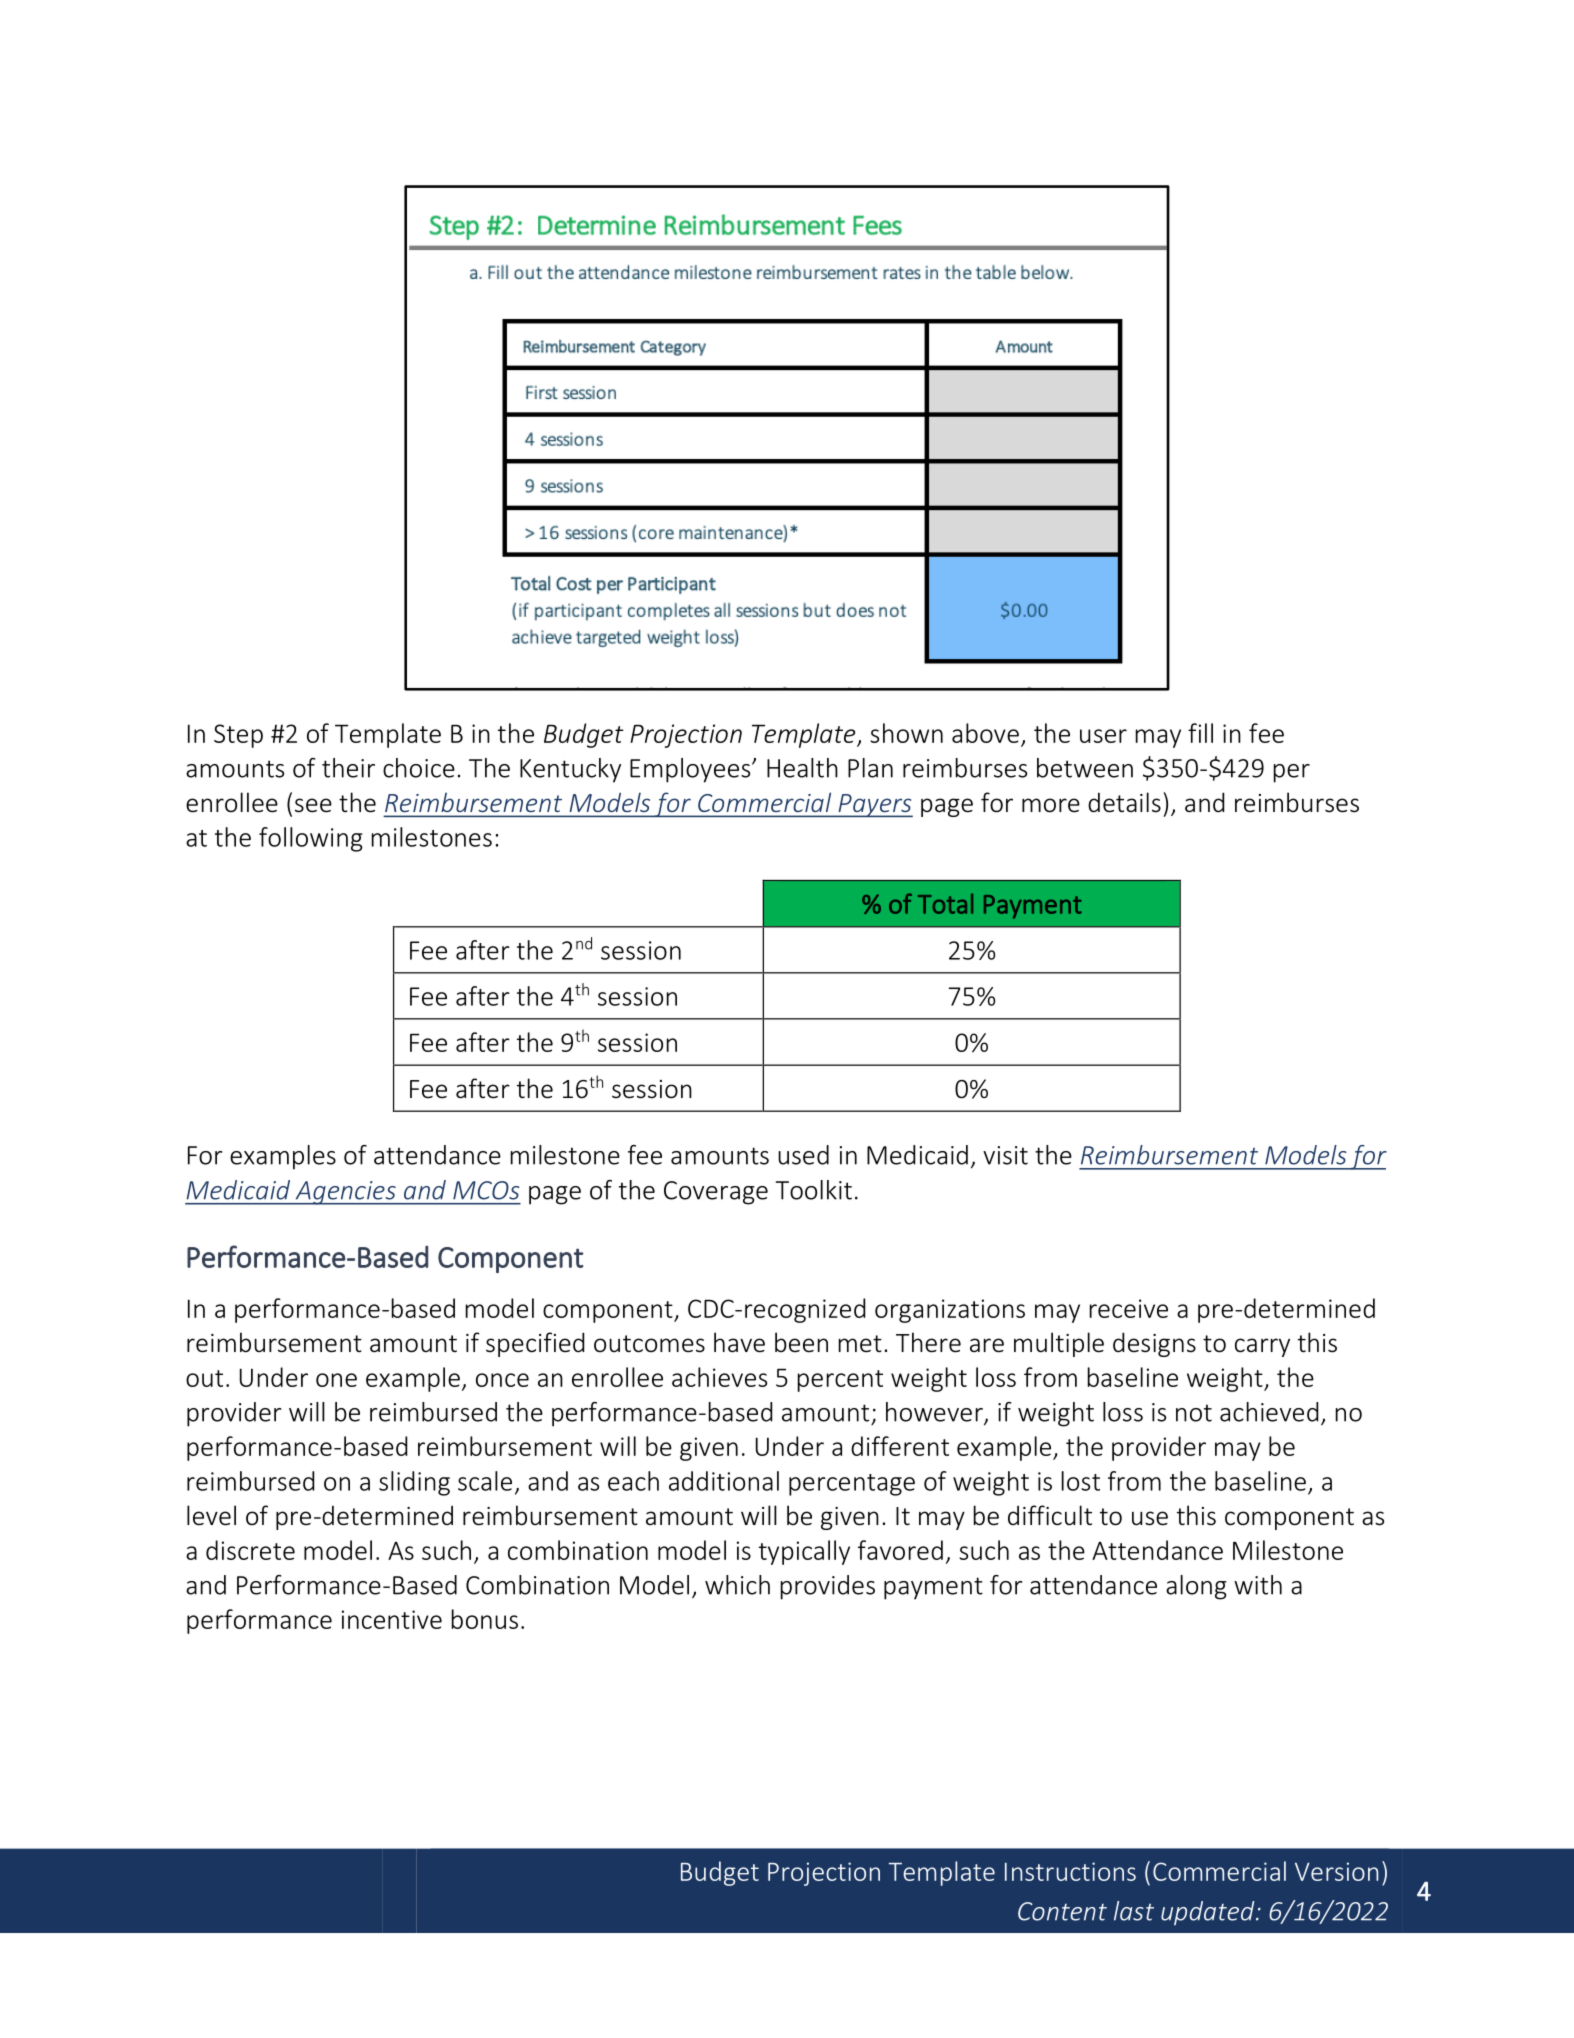 The width and height of the screenshot is (1574, 2038). What do you see at coordinates (801, 1342) in the screenshot?
I see `been` at bounding box center [801, 1342].
